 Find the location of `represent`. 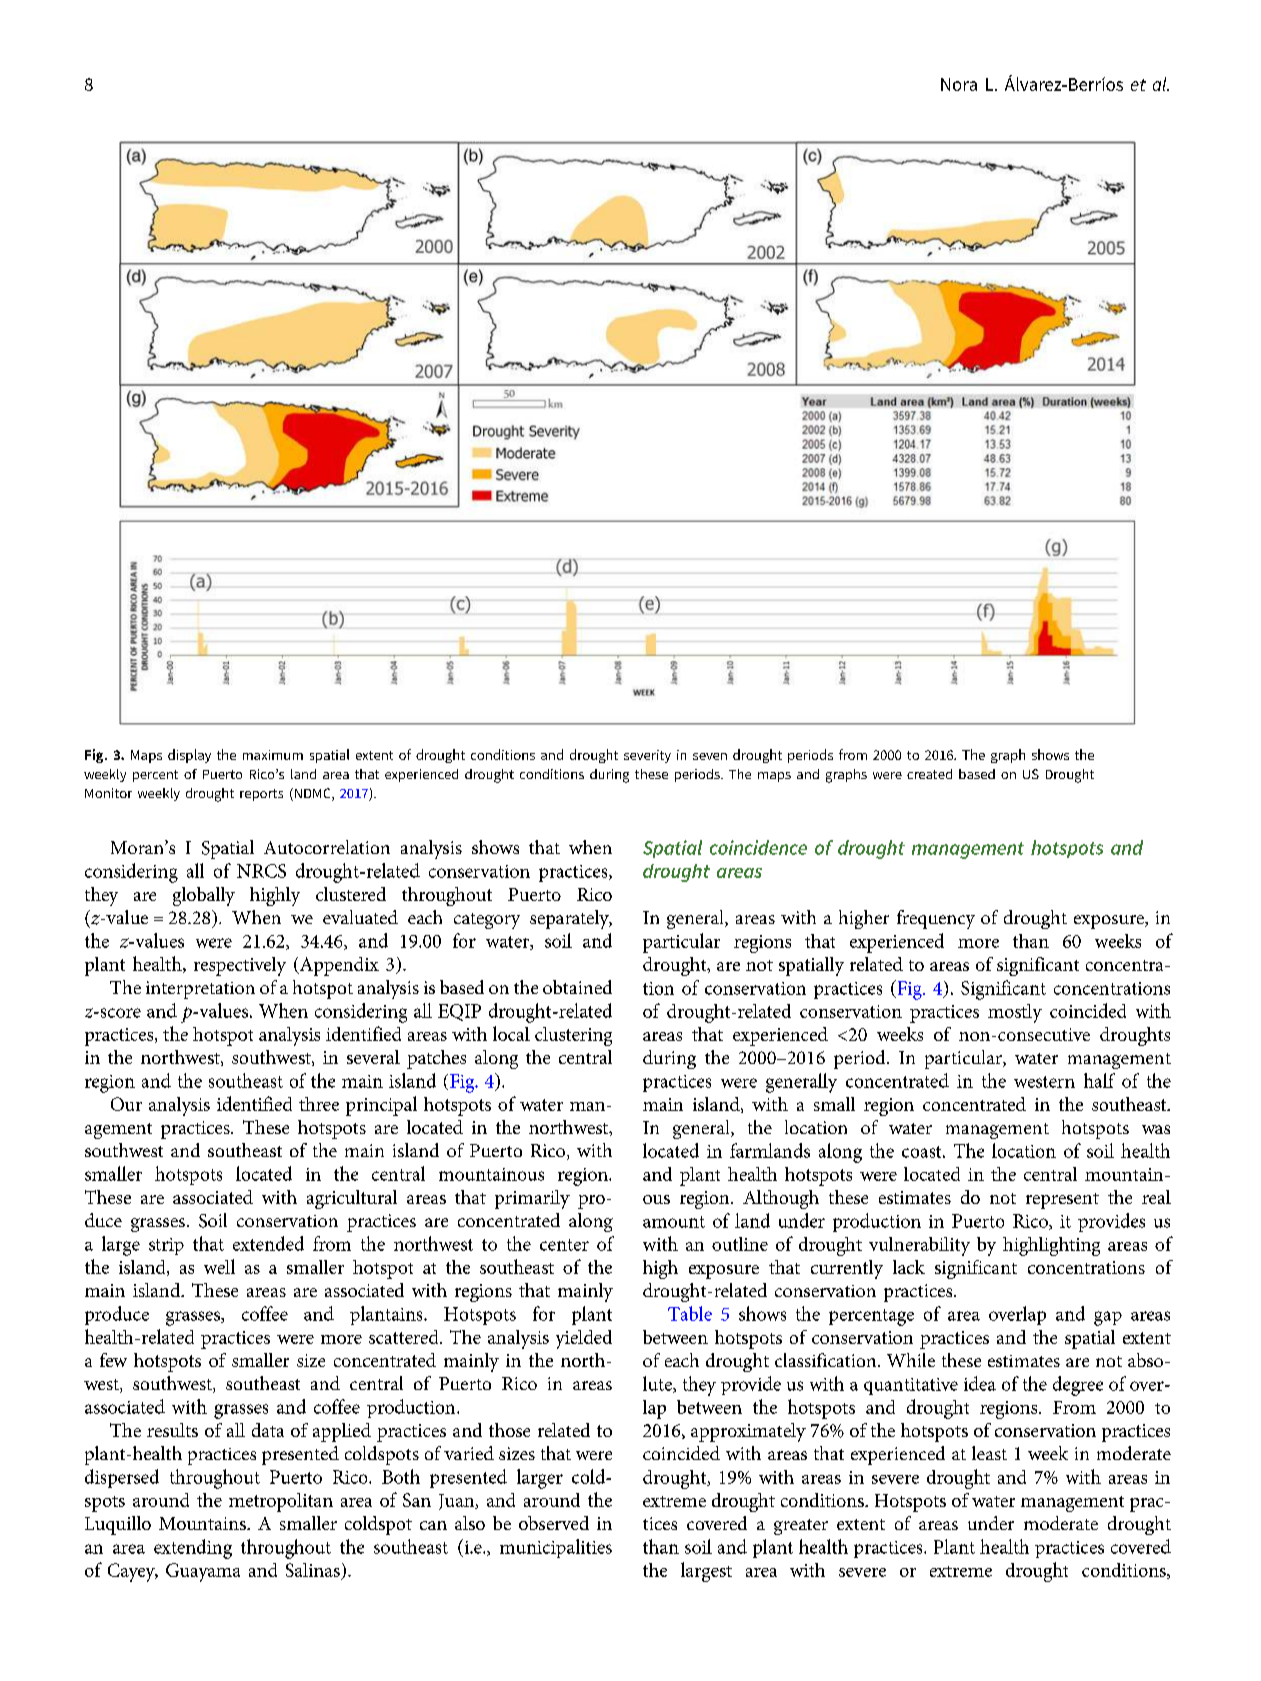

represent is located at coordinates (1062, 1201).
